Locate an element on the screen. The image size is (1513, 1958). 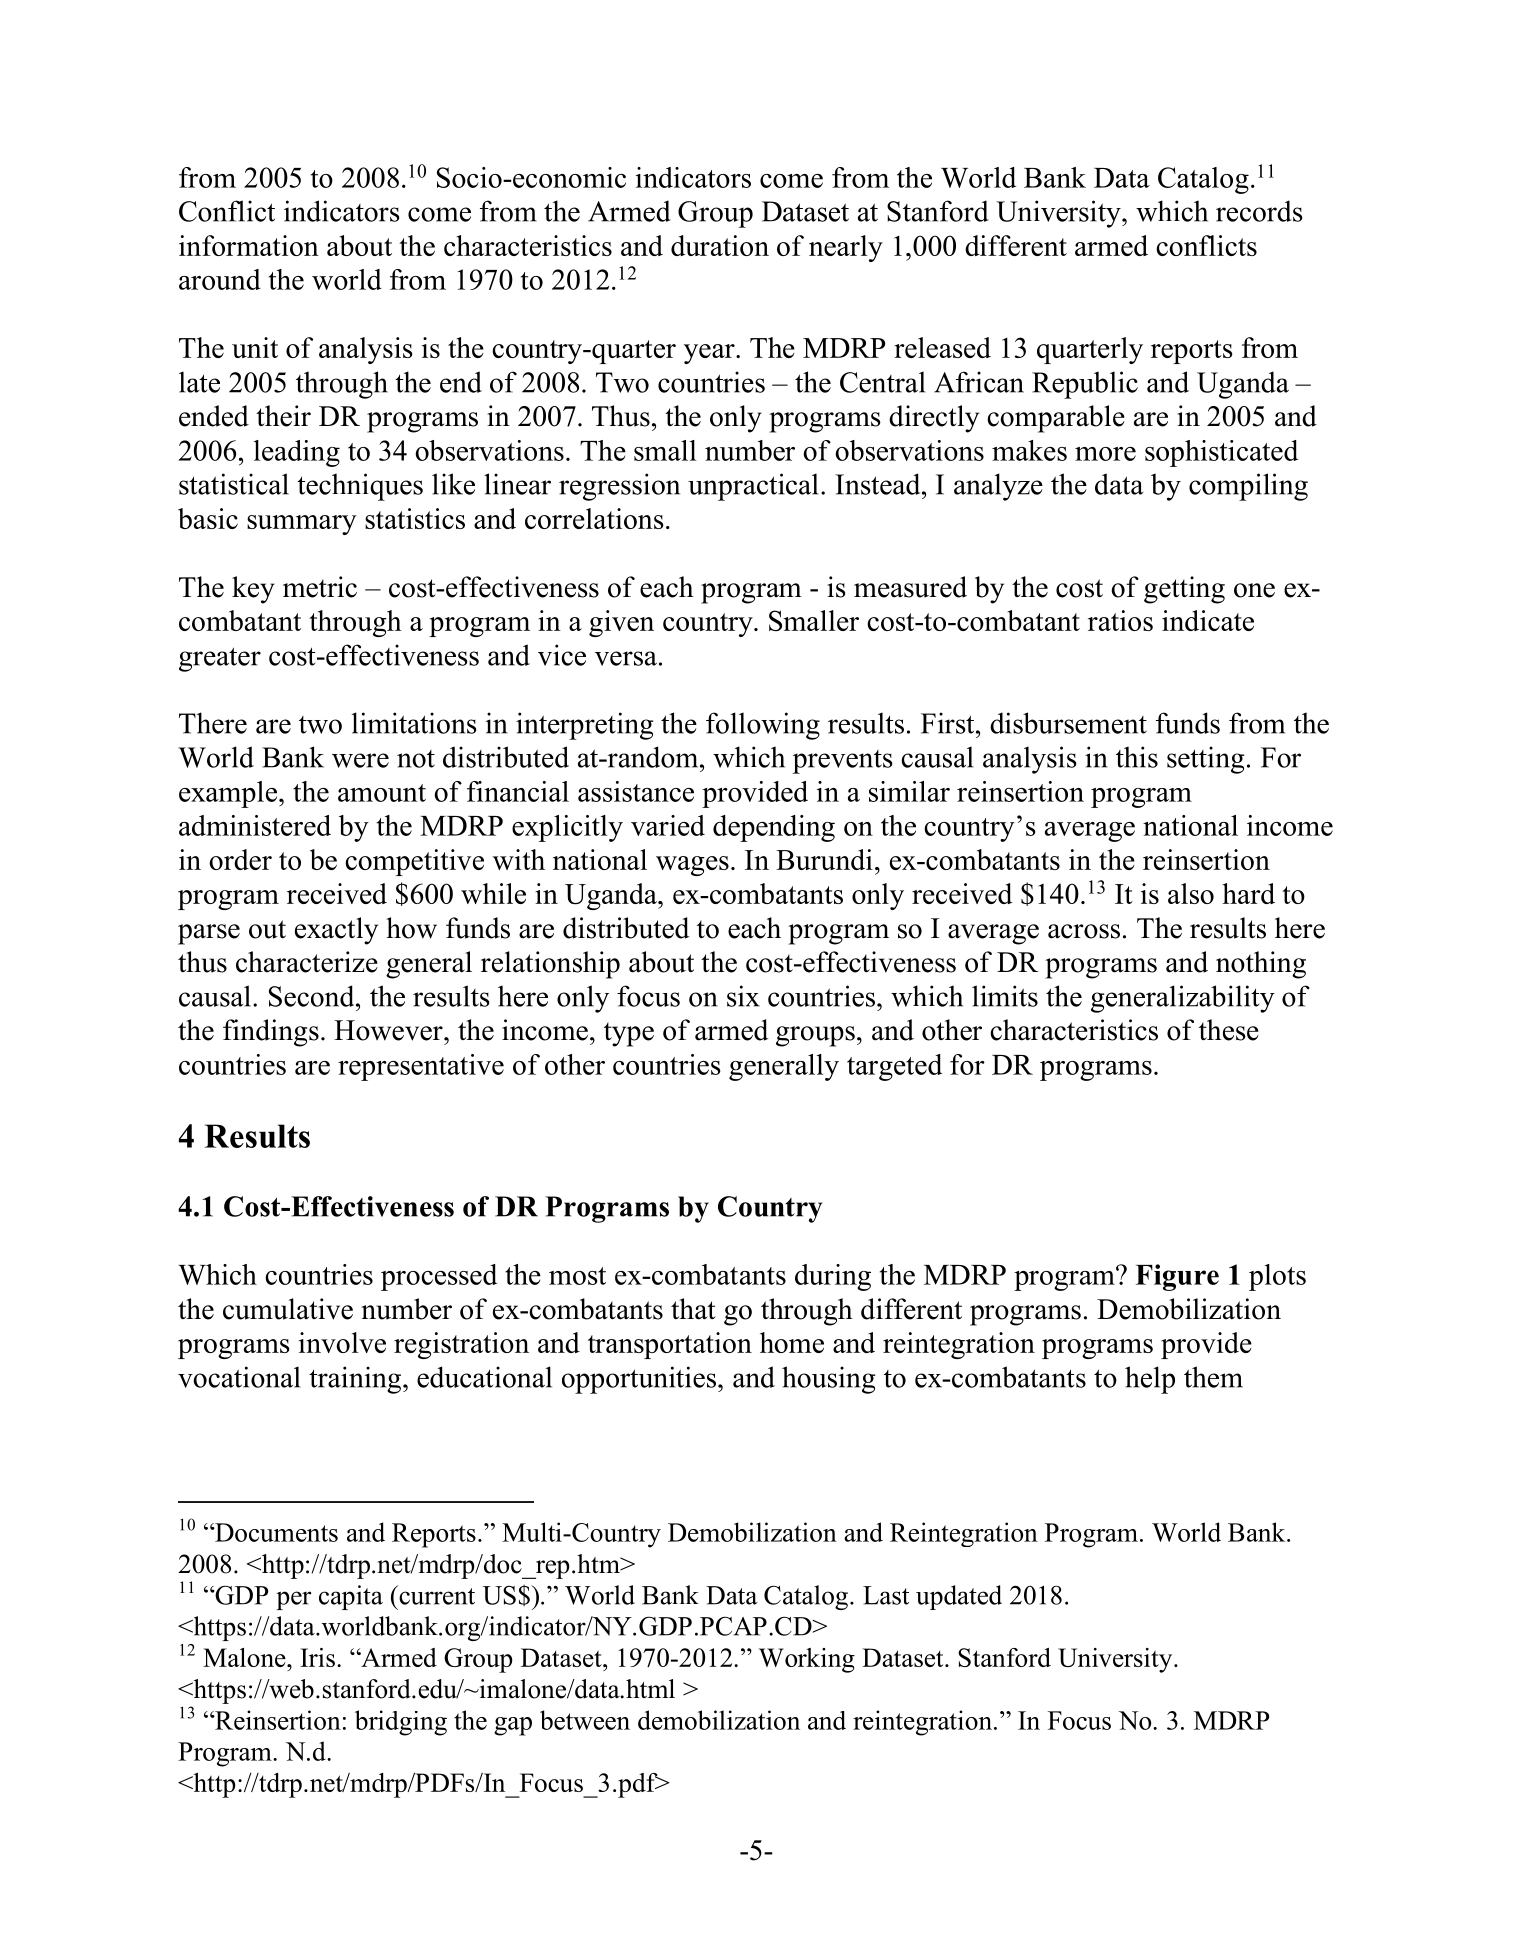
this is located at coordinates (1137, 757).
